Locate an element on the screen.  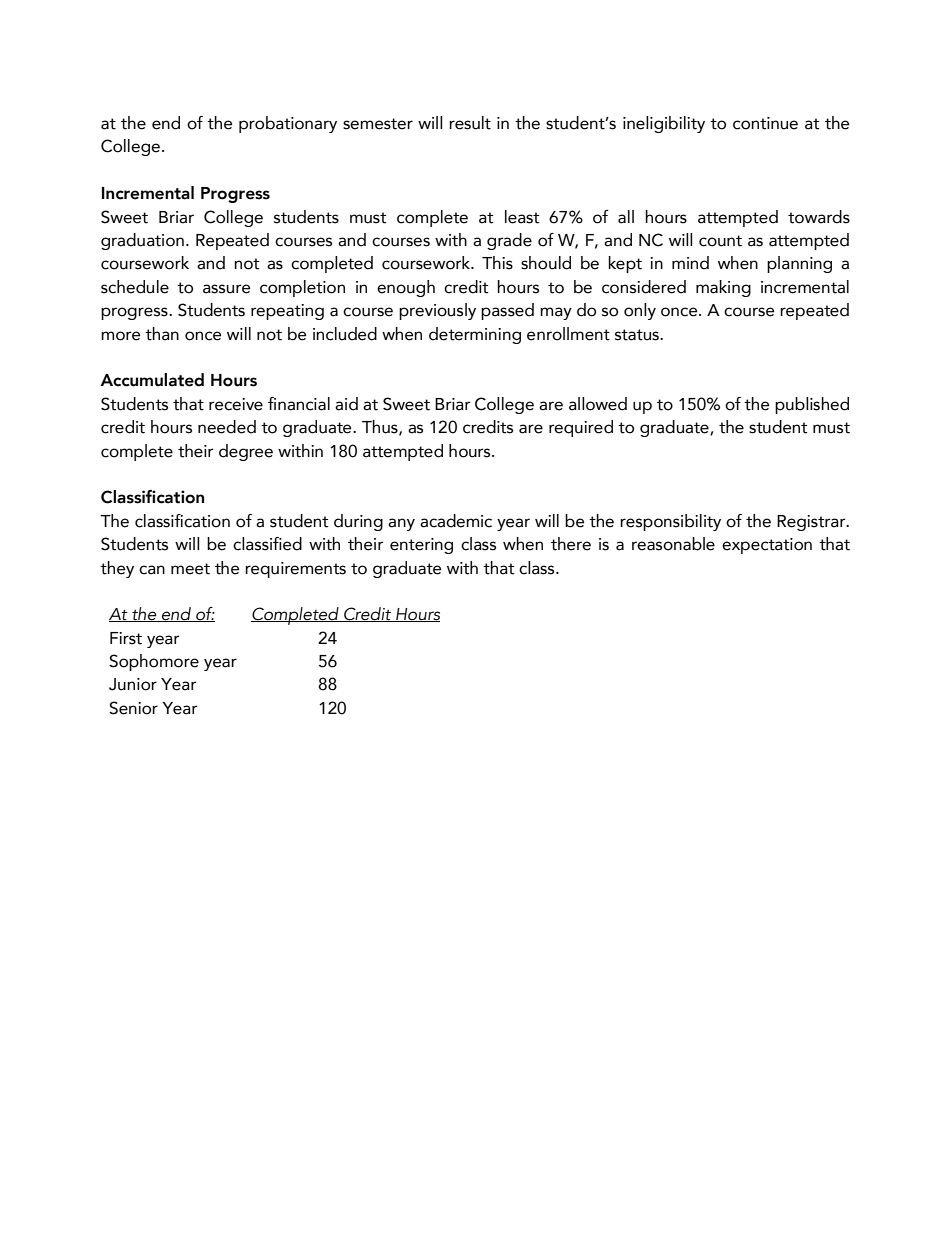
probationary is located at coordinates (288, 124).
